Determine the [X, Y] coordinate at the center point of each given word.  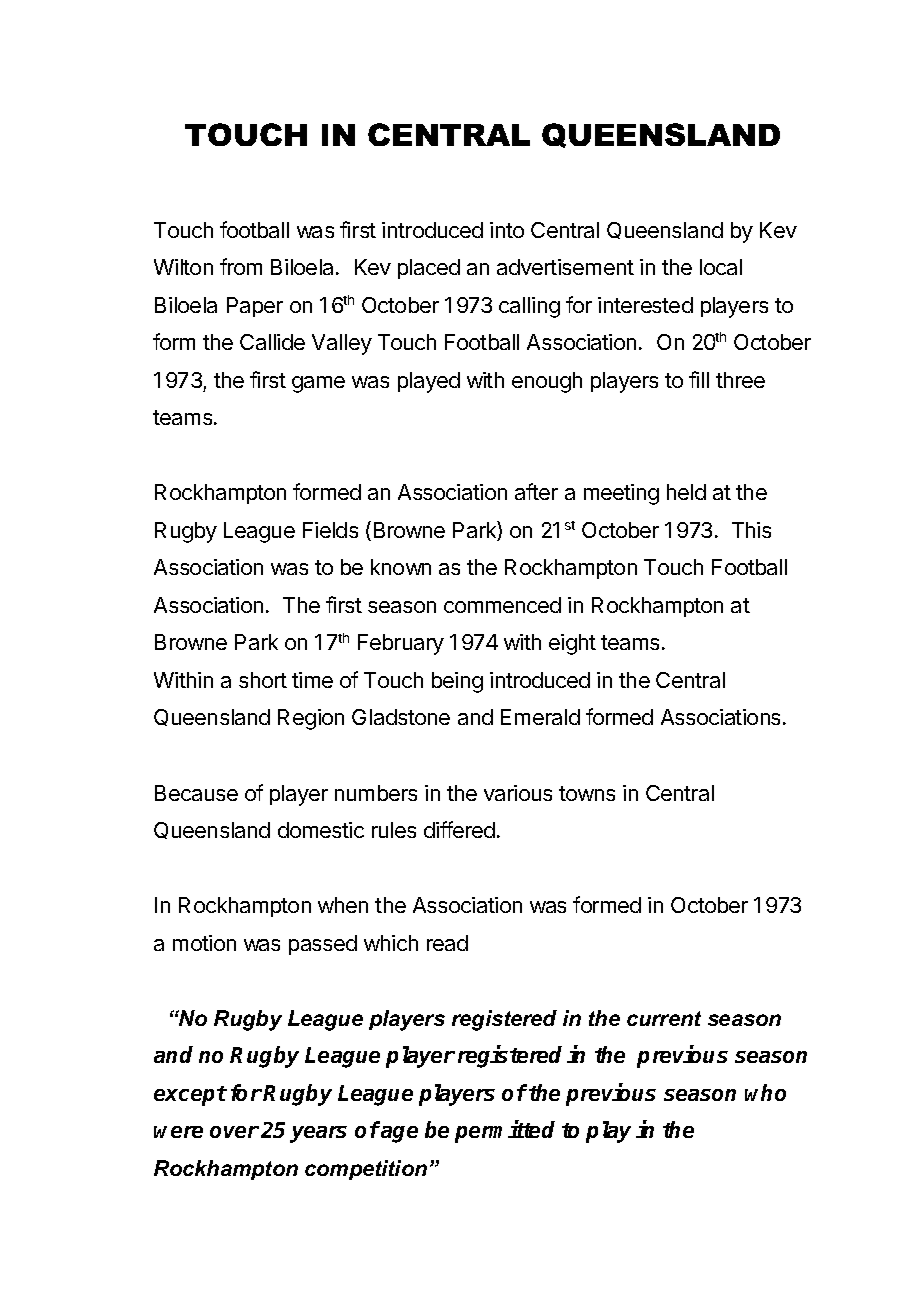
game [318, 384]
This [751, 530]
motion [204, 943]
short [263, 680]
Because [196, 793]
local [721, 267]
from [241, 266]
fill [699, 379]
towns [587, 793]
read [447, 943]
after [536, 491]
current [664, 1018]
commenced [502, 605]
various [518, 793]
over [234, 1132]
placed [429, 269]
